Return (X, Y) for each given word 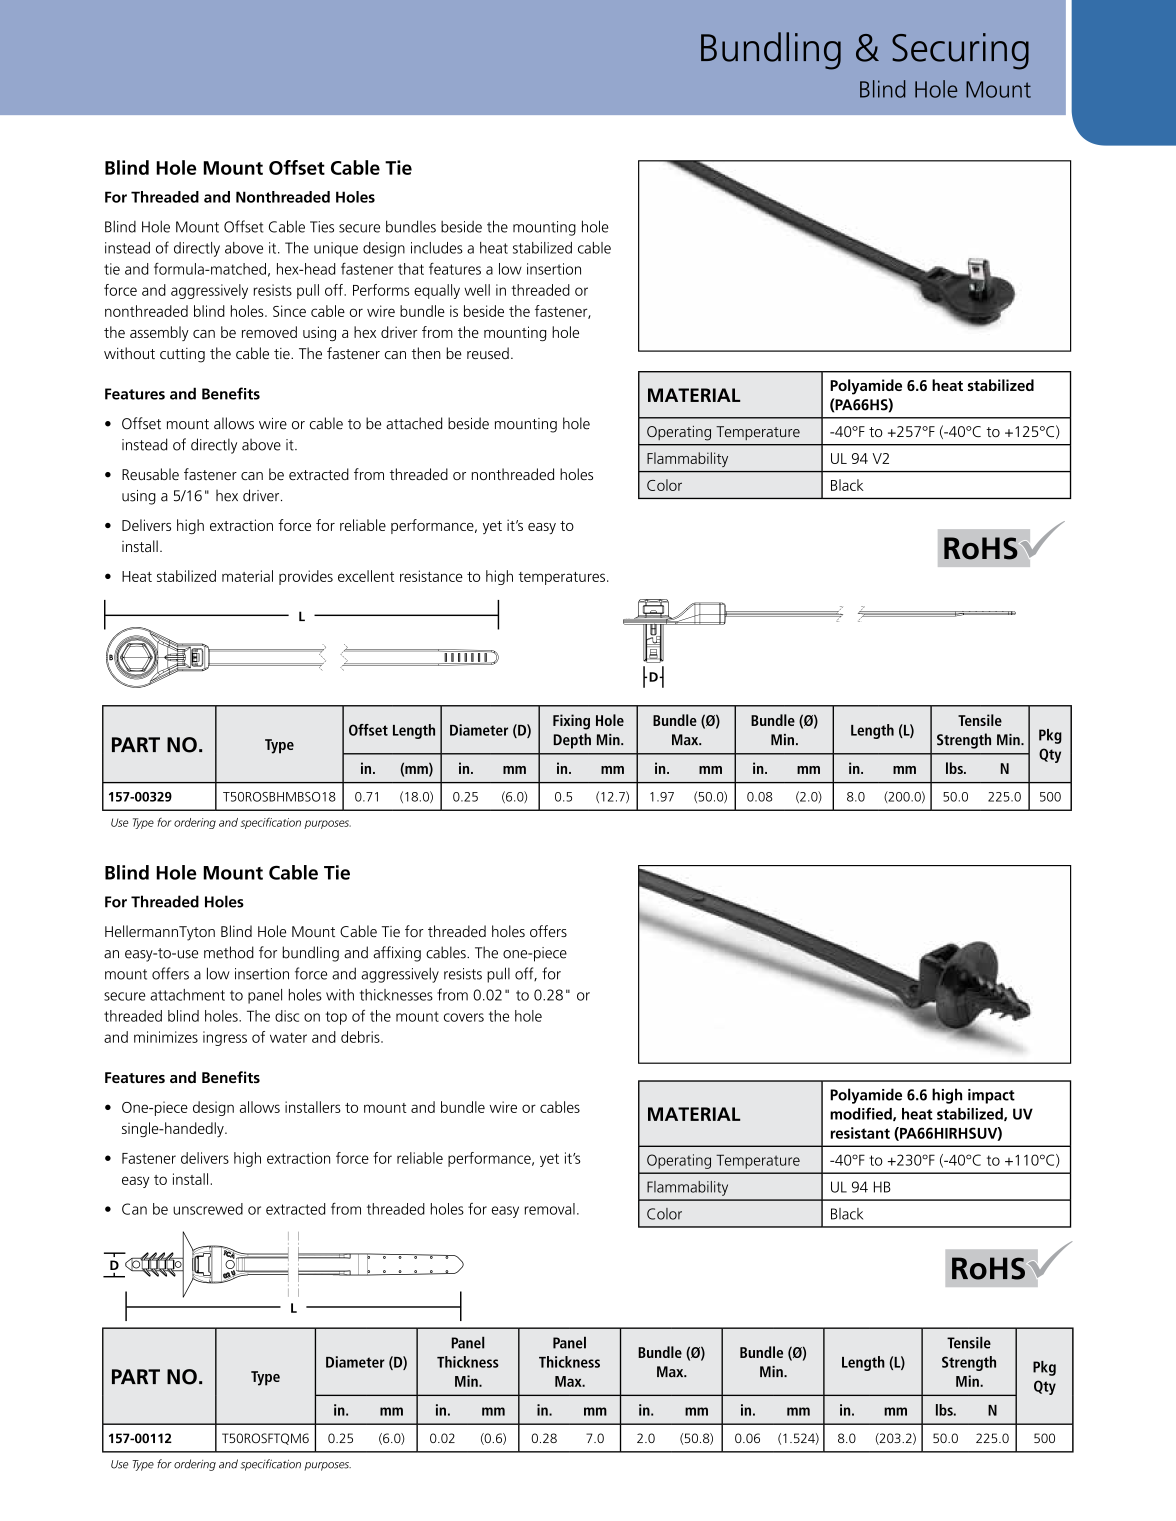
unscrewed (208, 1209)
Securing (960, 51)
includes (437, 248)
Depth (572, 741)
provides (306, 577)
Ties (322, 227)
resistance (431, 576)
